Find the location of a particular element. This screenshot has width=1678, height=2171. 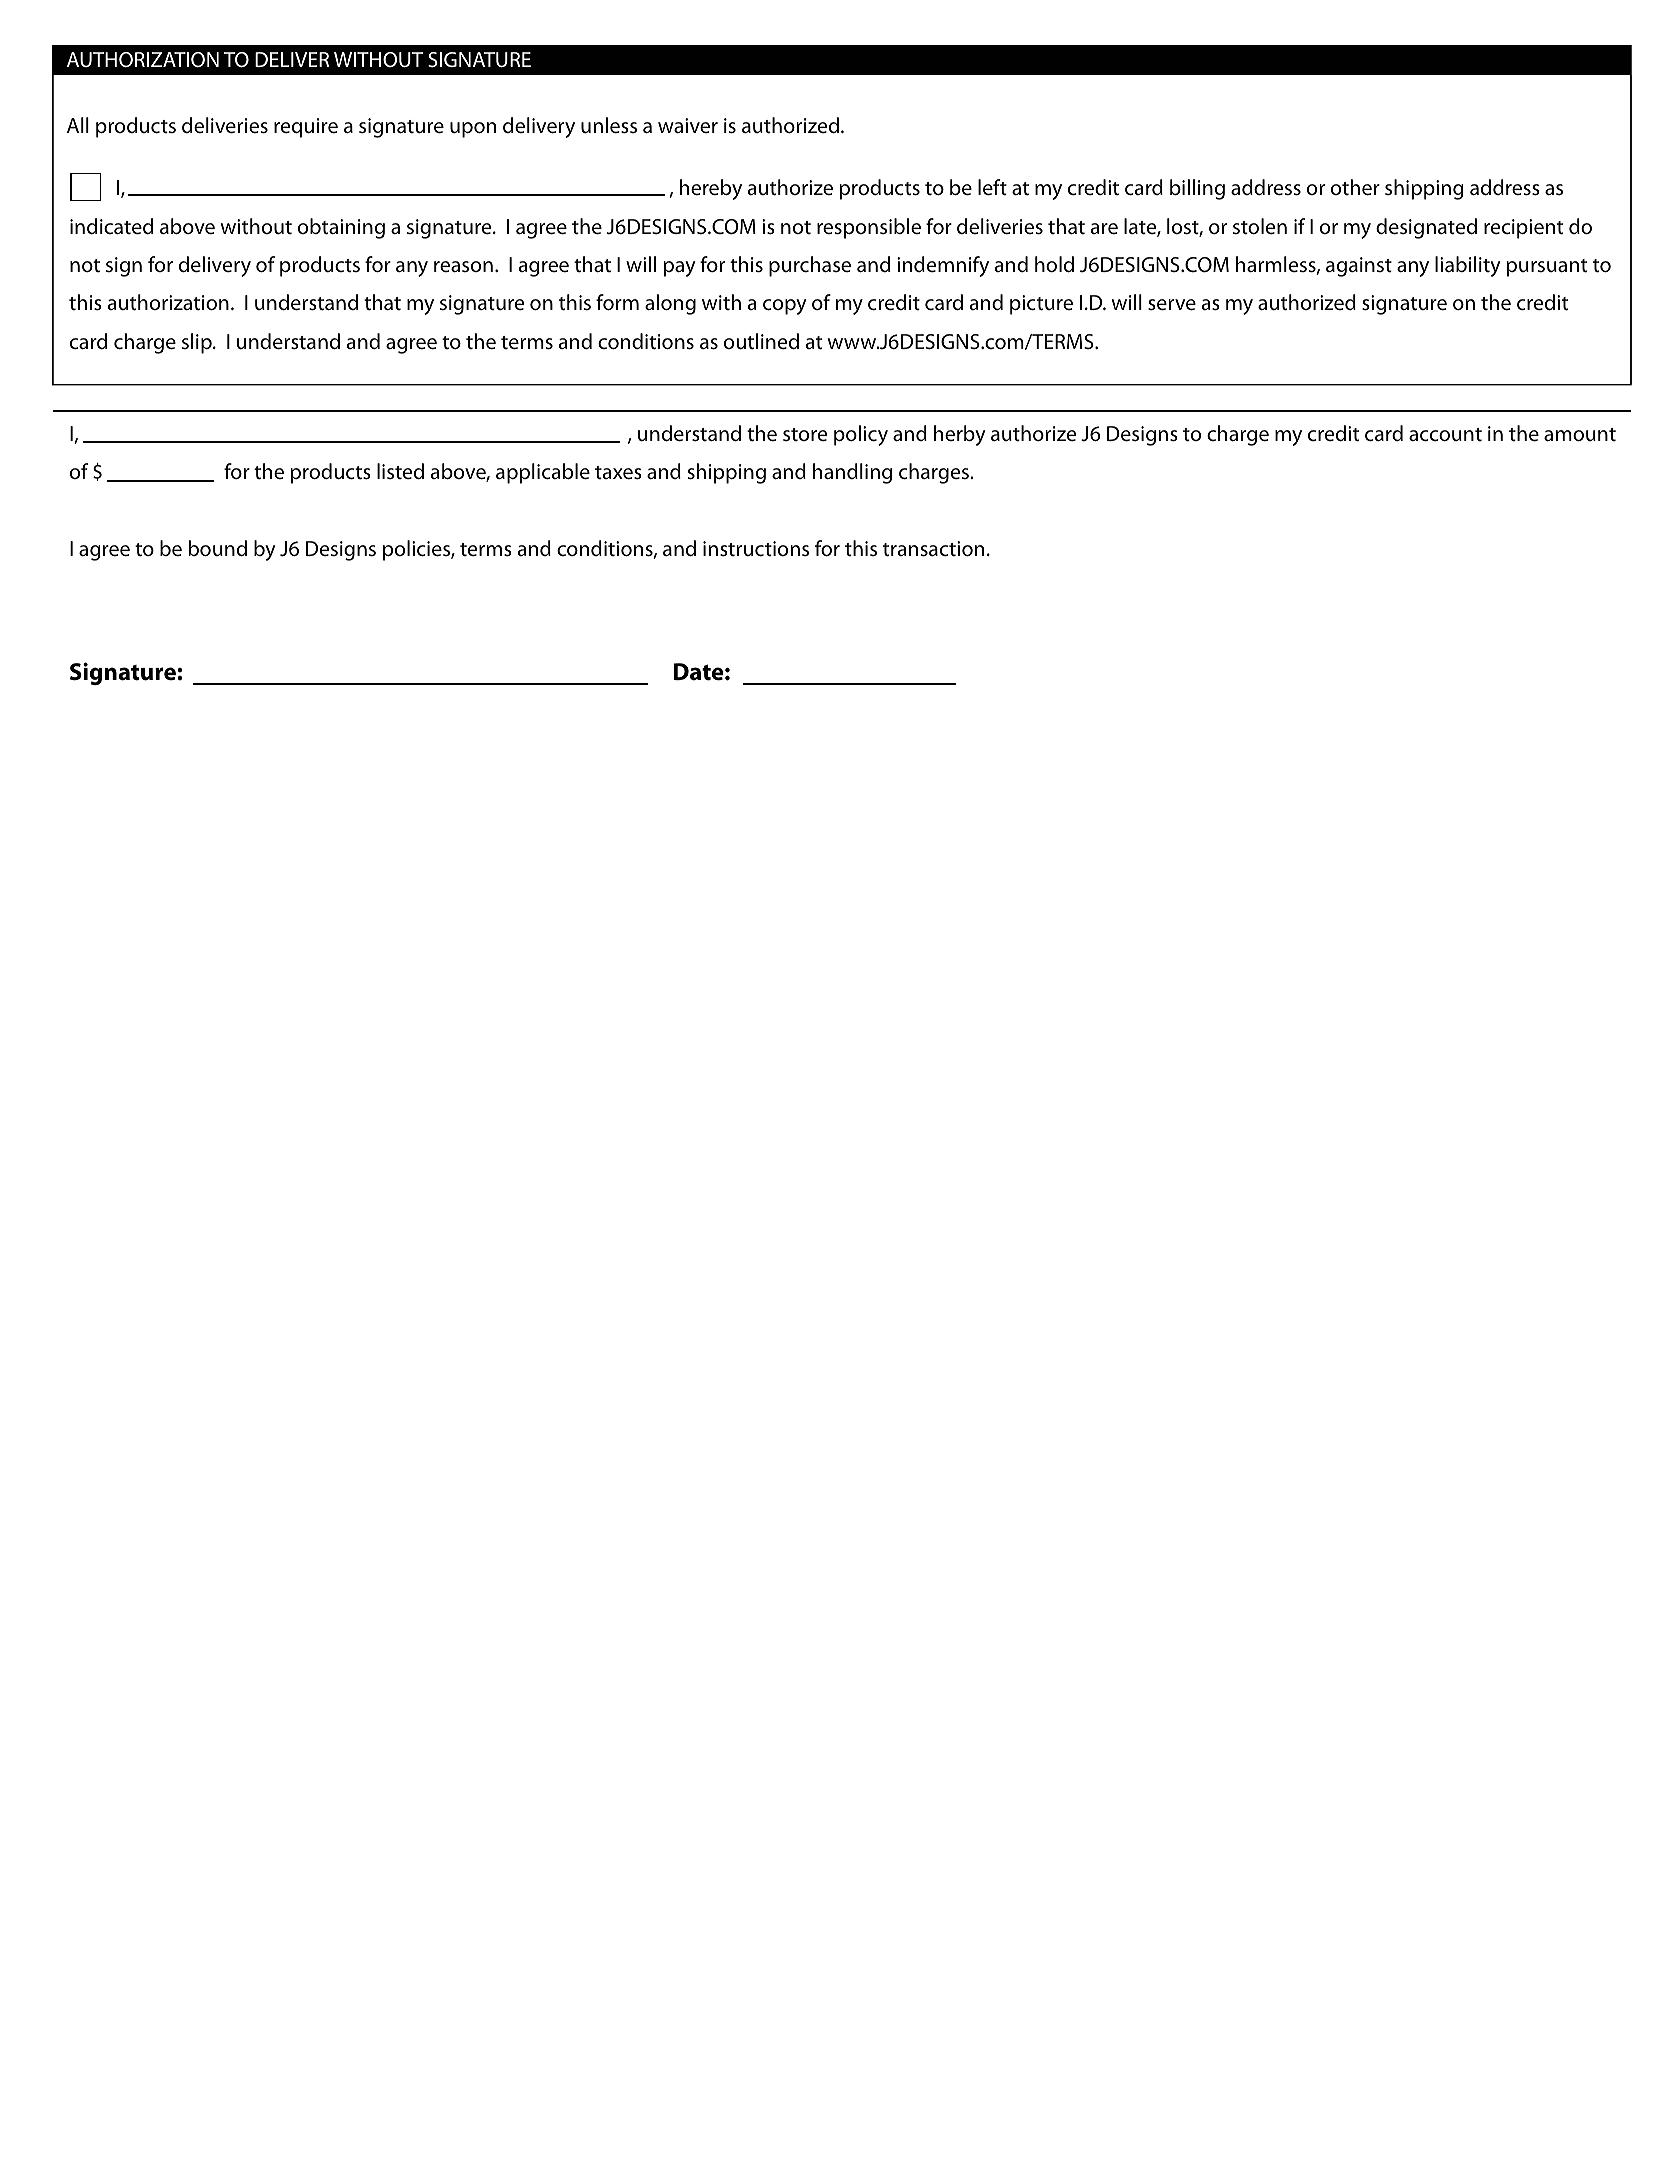

other is located at coordinates (1355, 187).
